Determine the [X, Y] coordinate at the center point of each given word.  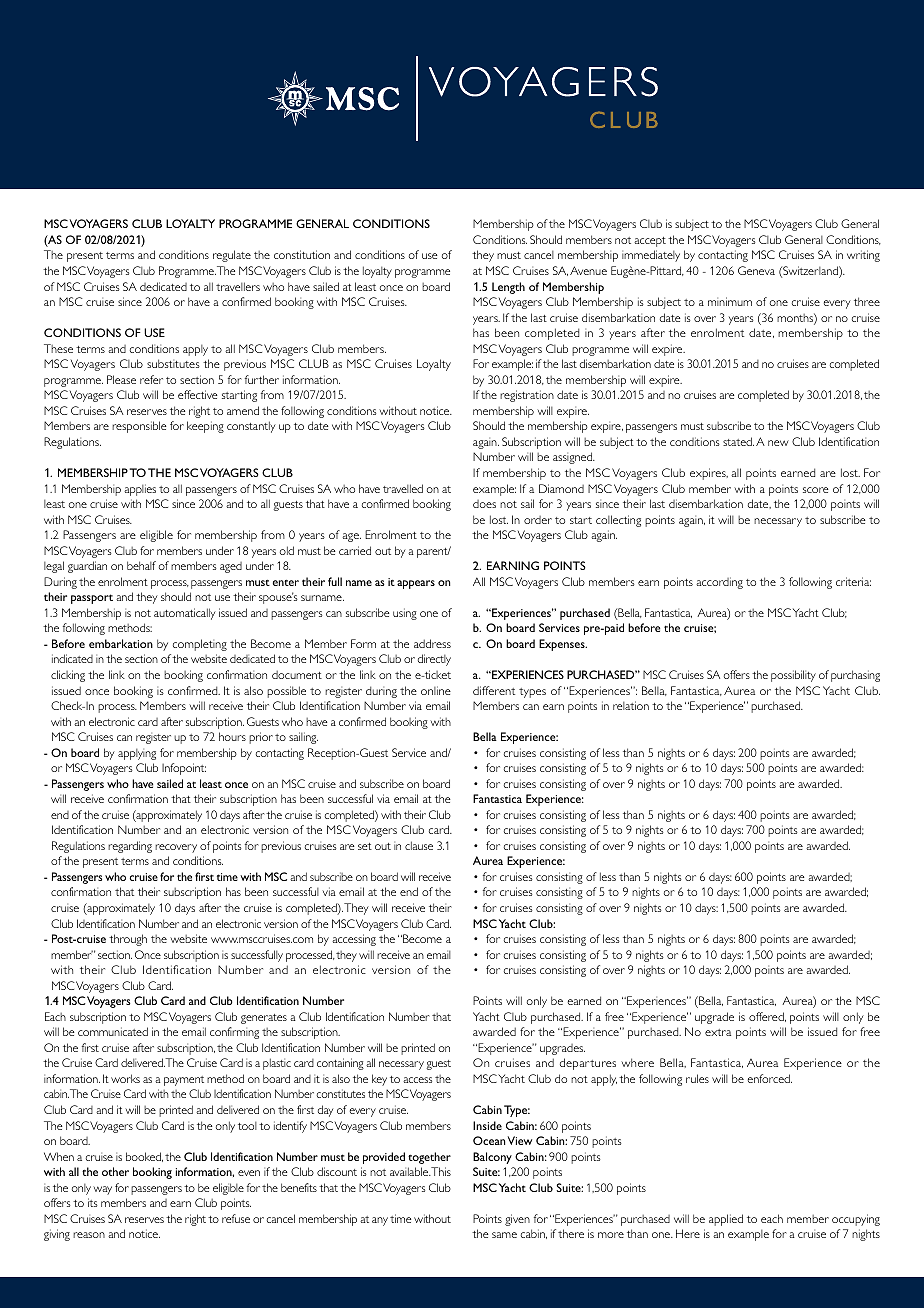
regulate [232, 256]
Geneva [756, 270]
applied [726, 1220]
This [440, 1171]
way [102, 1190]
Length [508, 288]
